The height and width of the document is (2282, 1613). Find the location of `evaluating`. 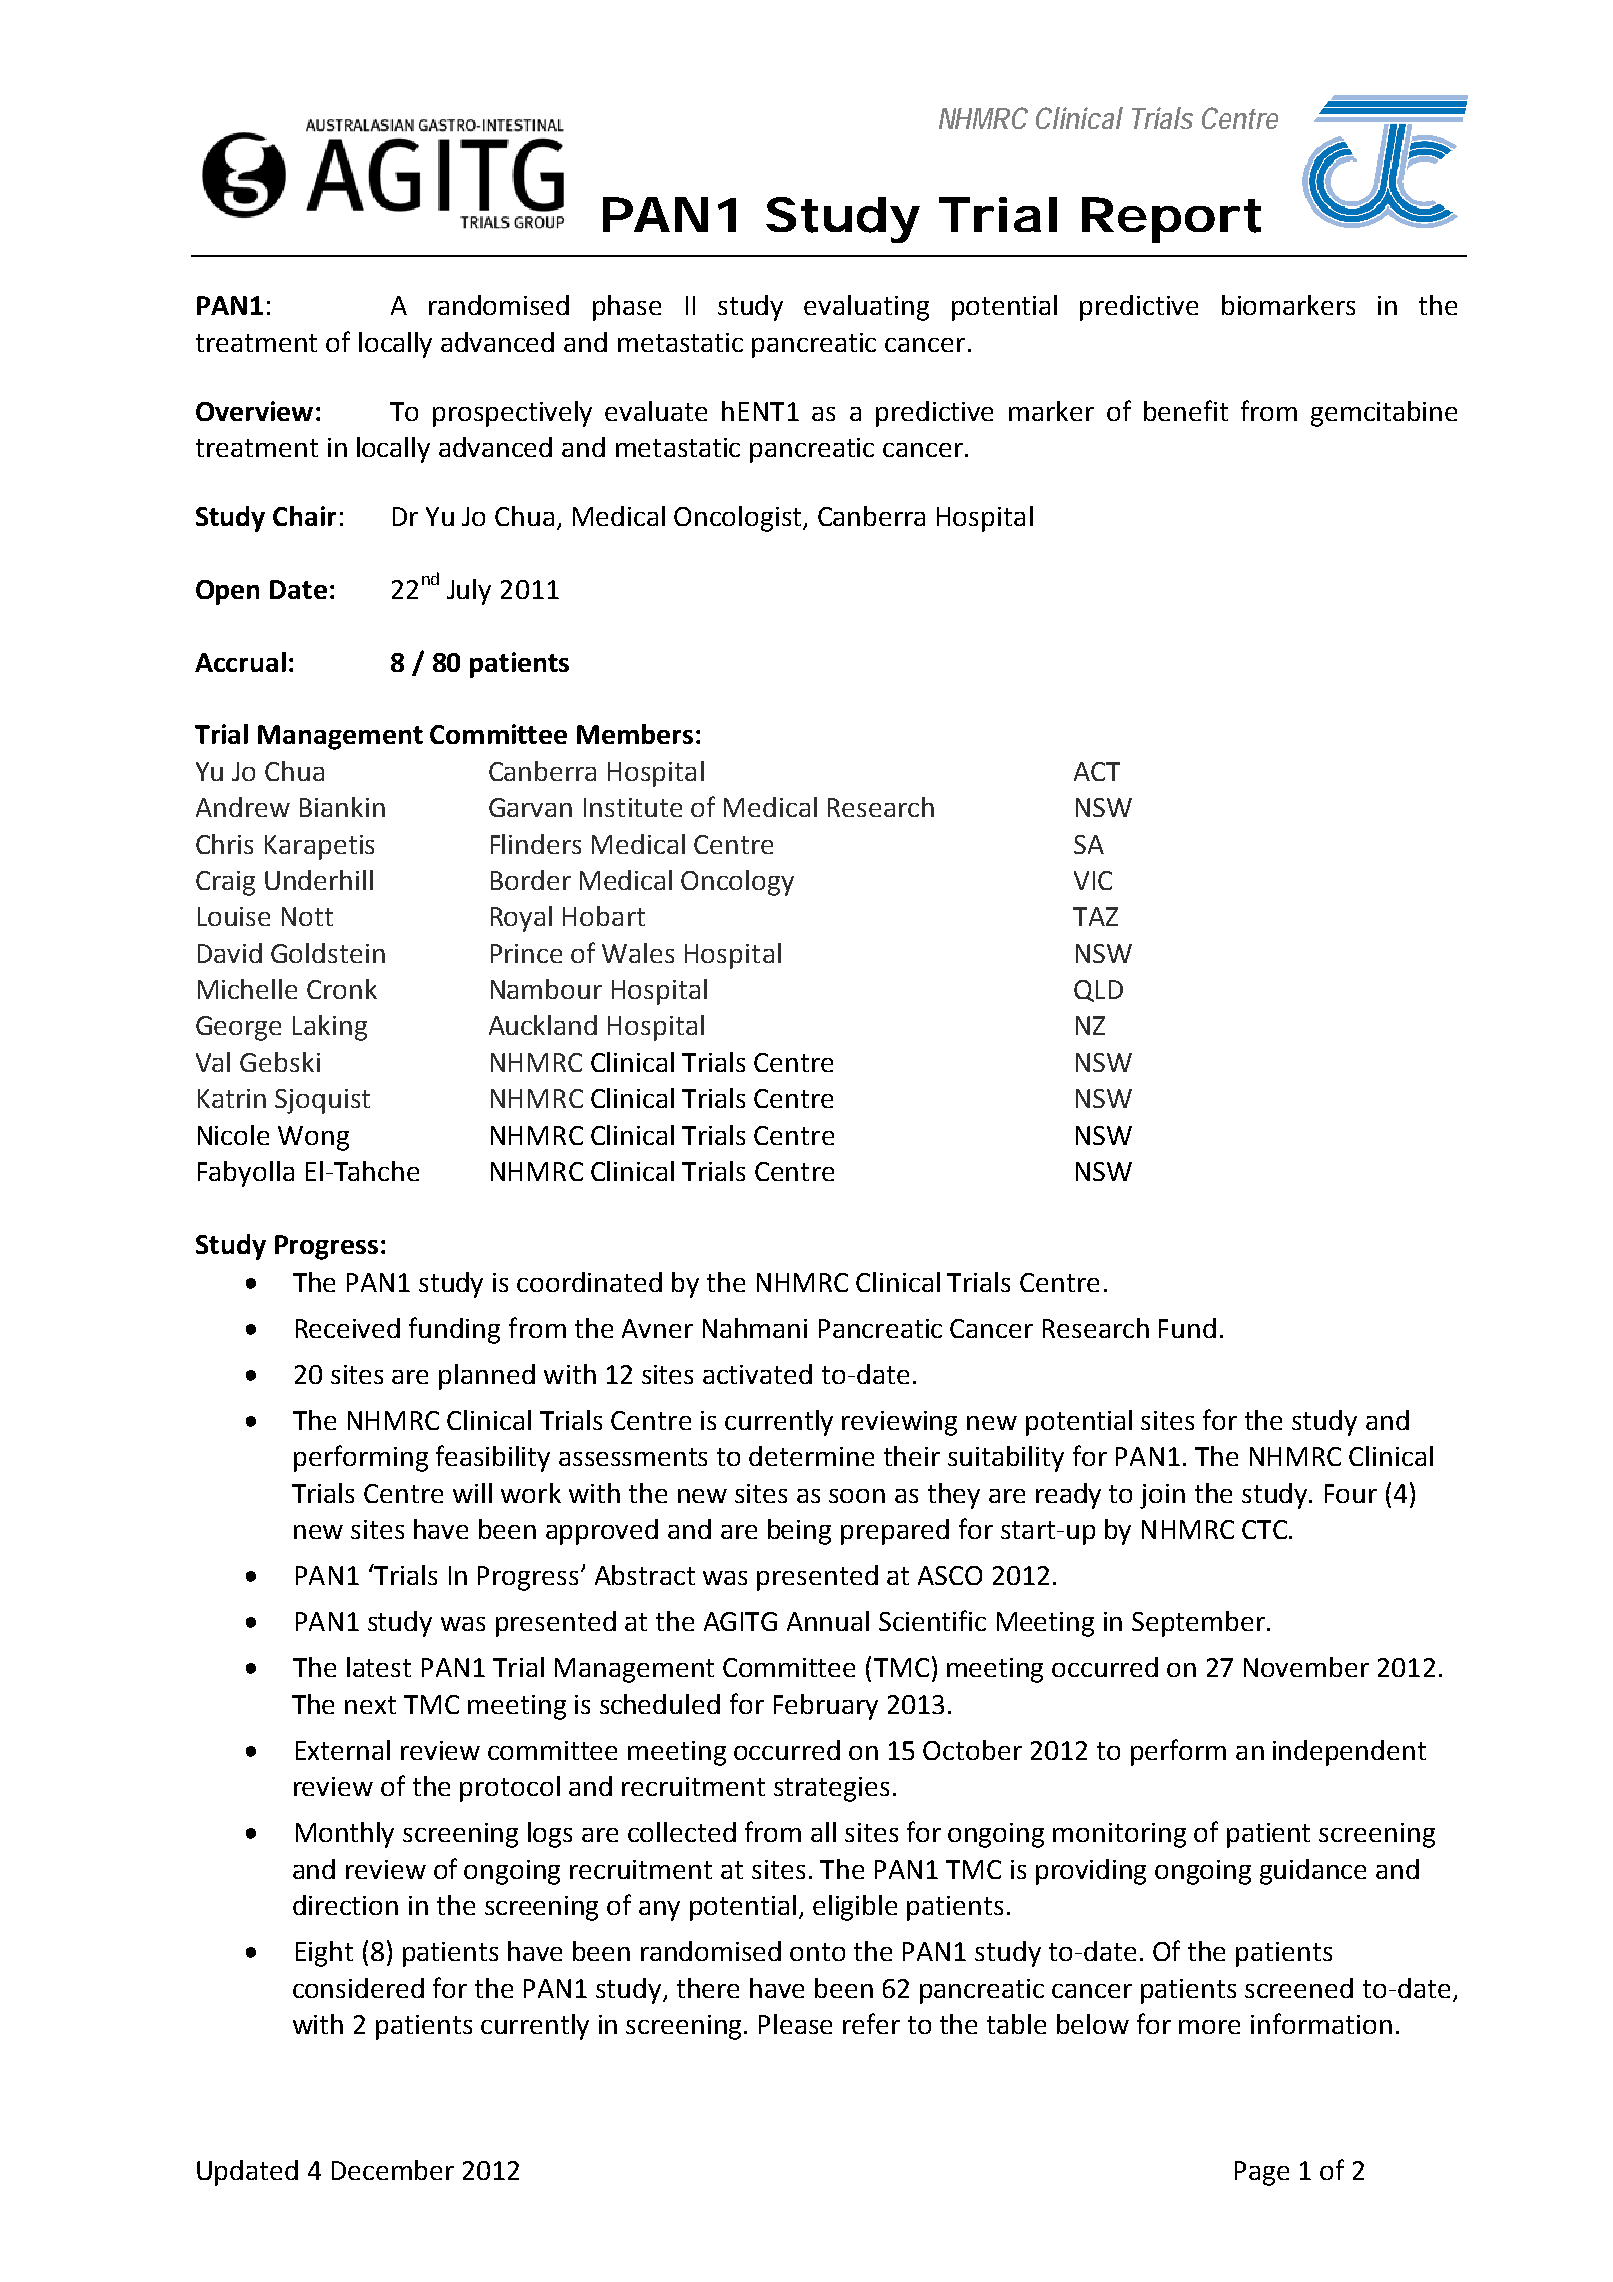

evaluating is located at coordinates (866, 308).
